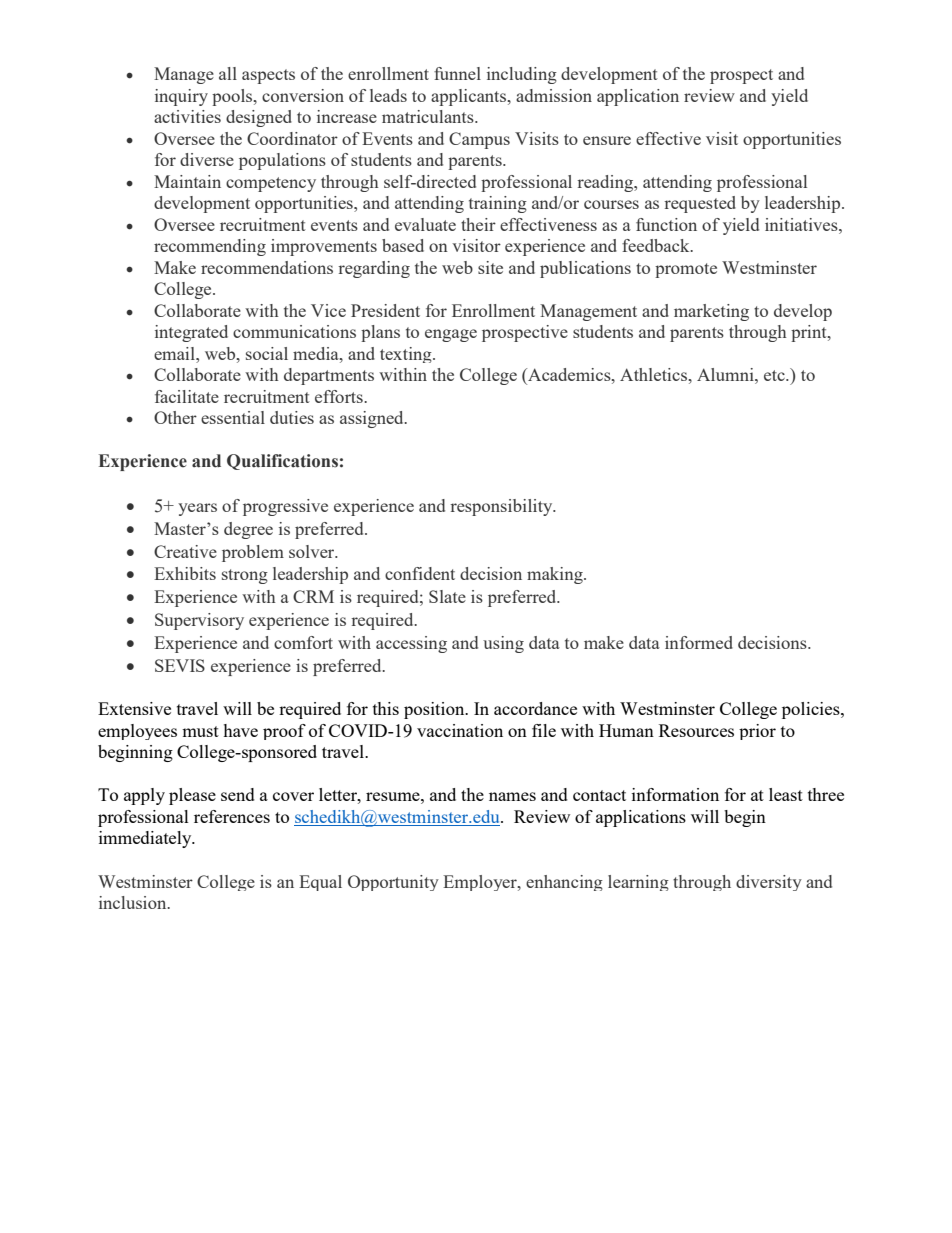  Describe the element at coordinates (134, 902) in the screenshot. I see `inclusion` at that location.
